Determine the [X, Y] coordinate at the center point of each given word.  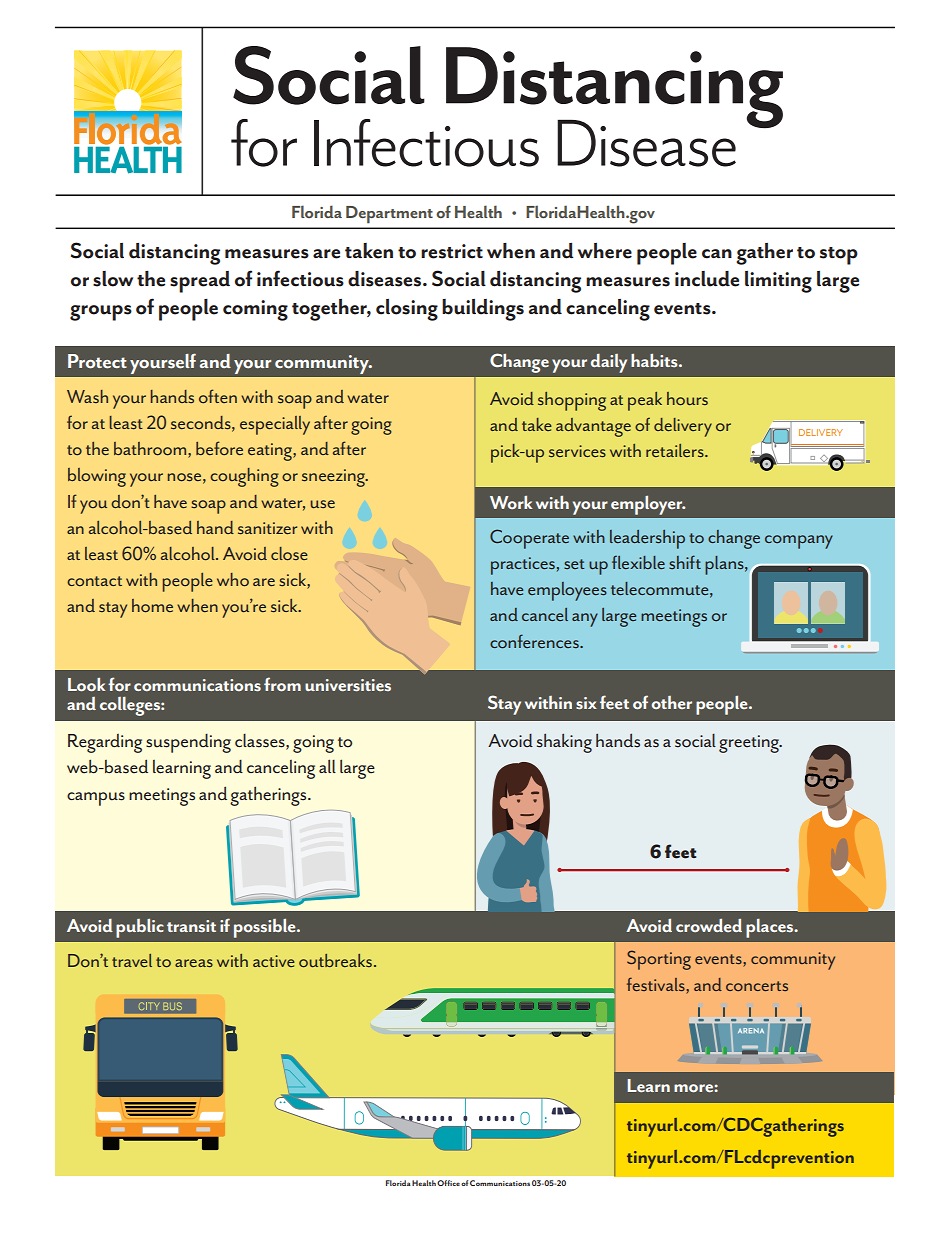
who [233, 580]
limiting [778, 282]
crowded [709, 925]
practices [523, 566]
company [799, 542]
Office [448, 1183]
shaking [564, 743]
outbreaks [337, 960]
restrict [452, 251]
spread [200, 282]
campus [96, 799]
